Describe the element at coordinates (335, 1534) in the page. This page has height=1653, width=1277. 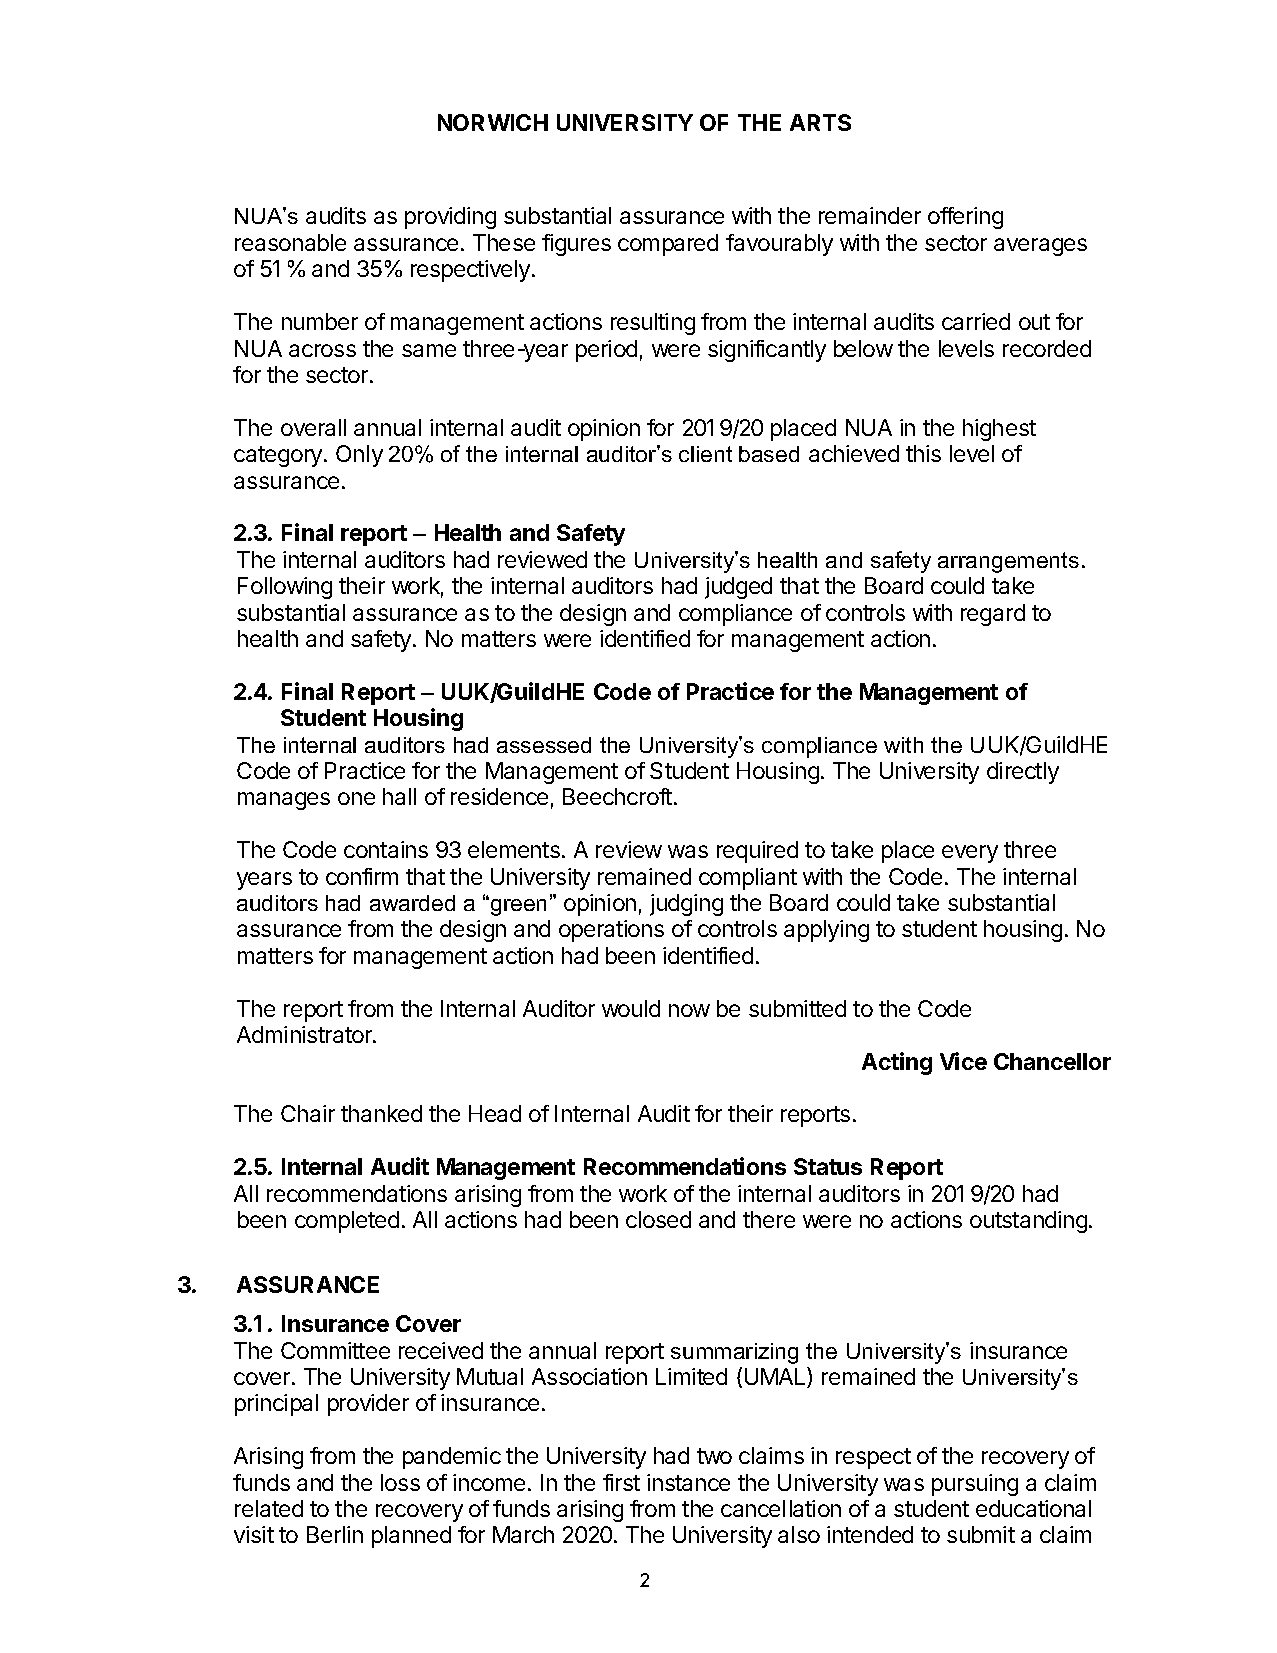
I see `Berlin` at that location.
